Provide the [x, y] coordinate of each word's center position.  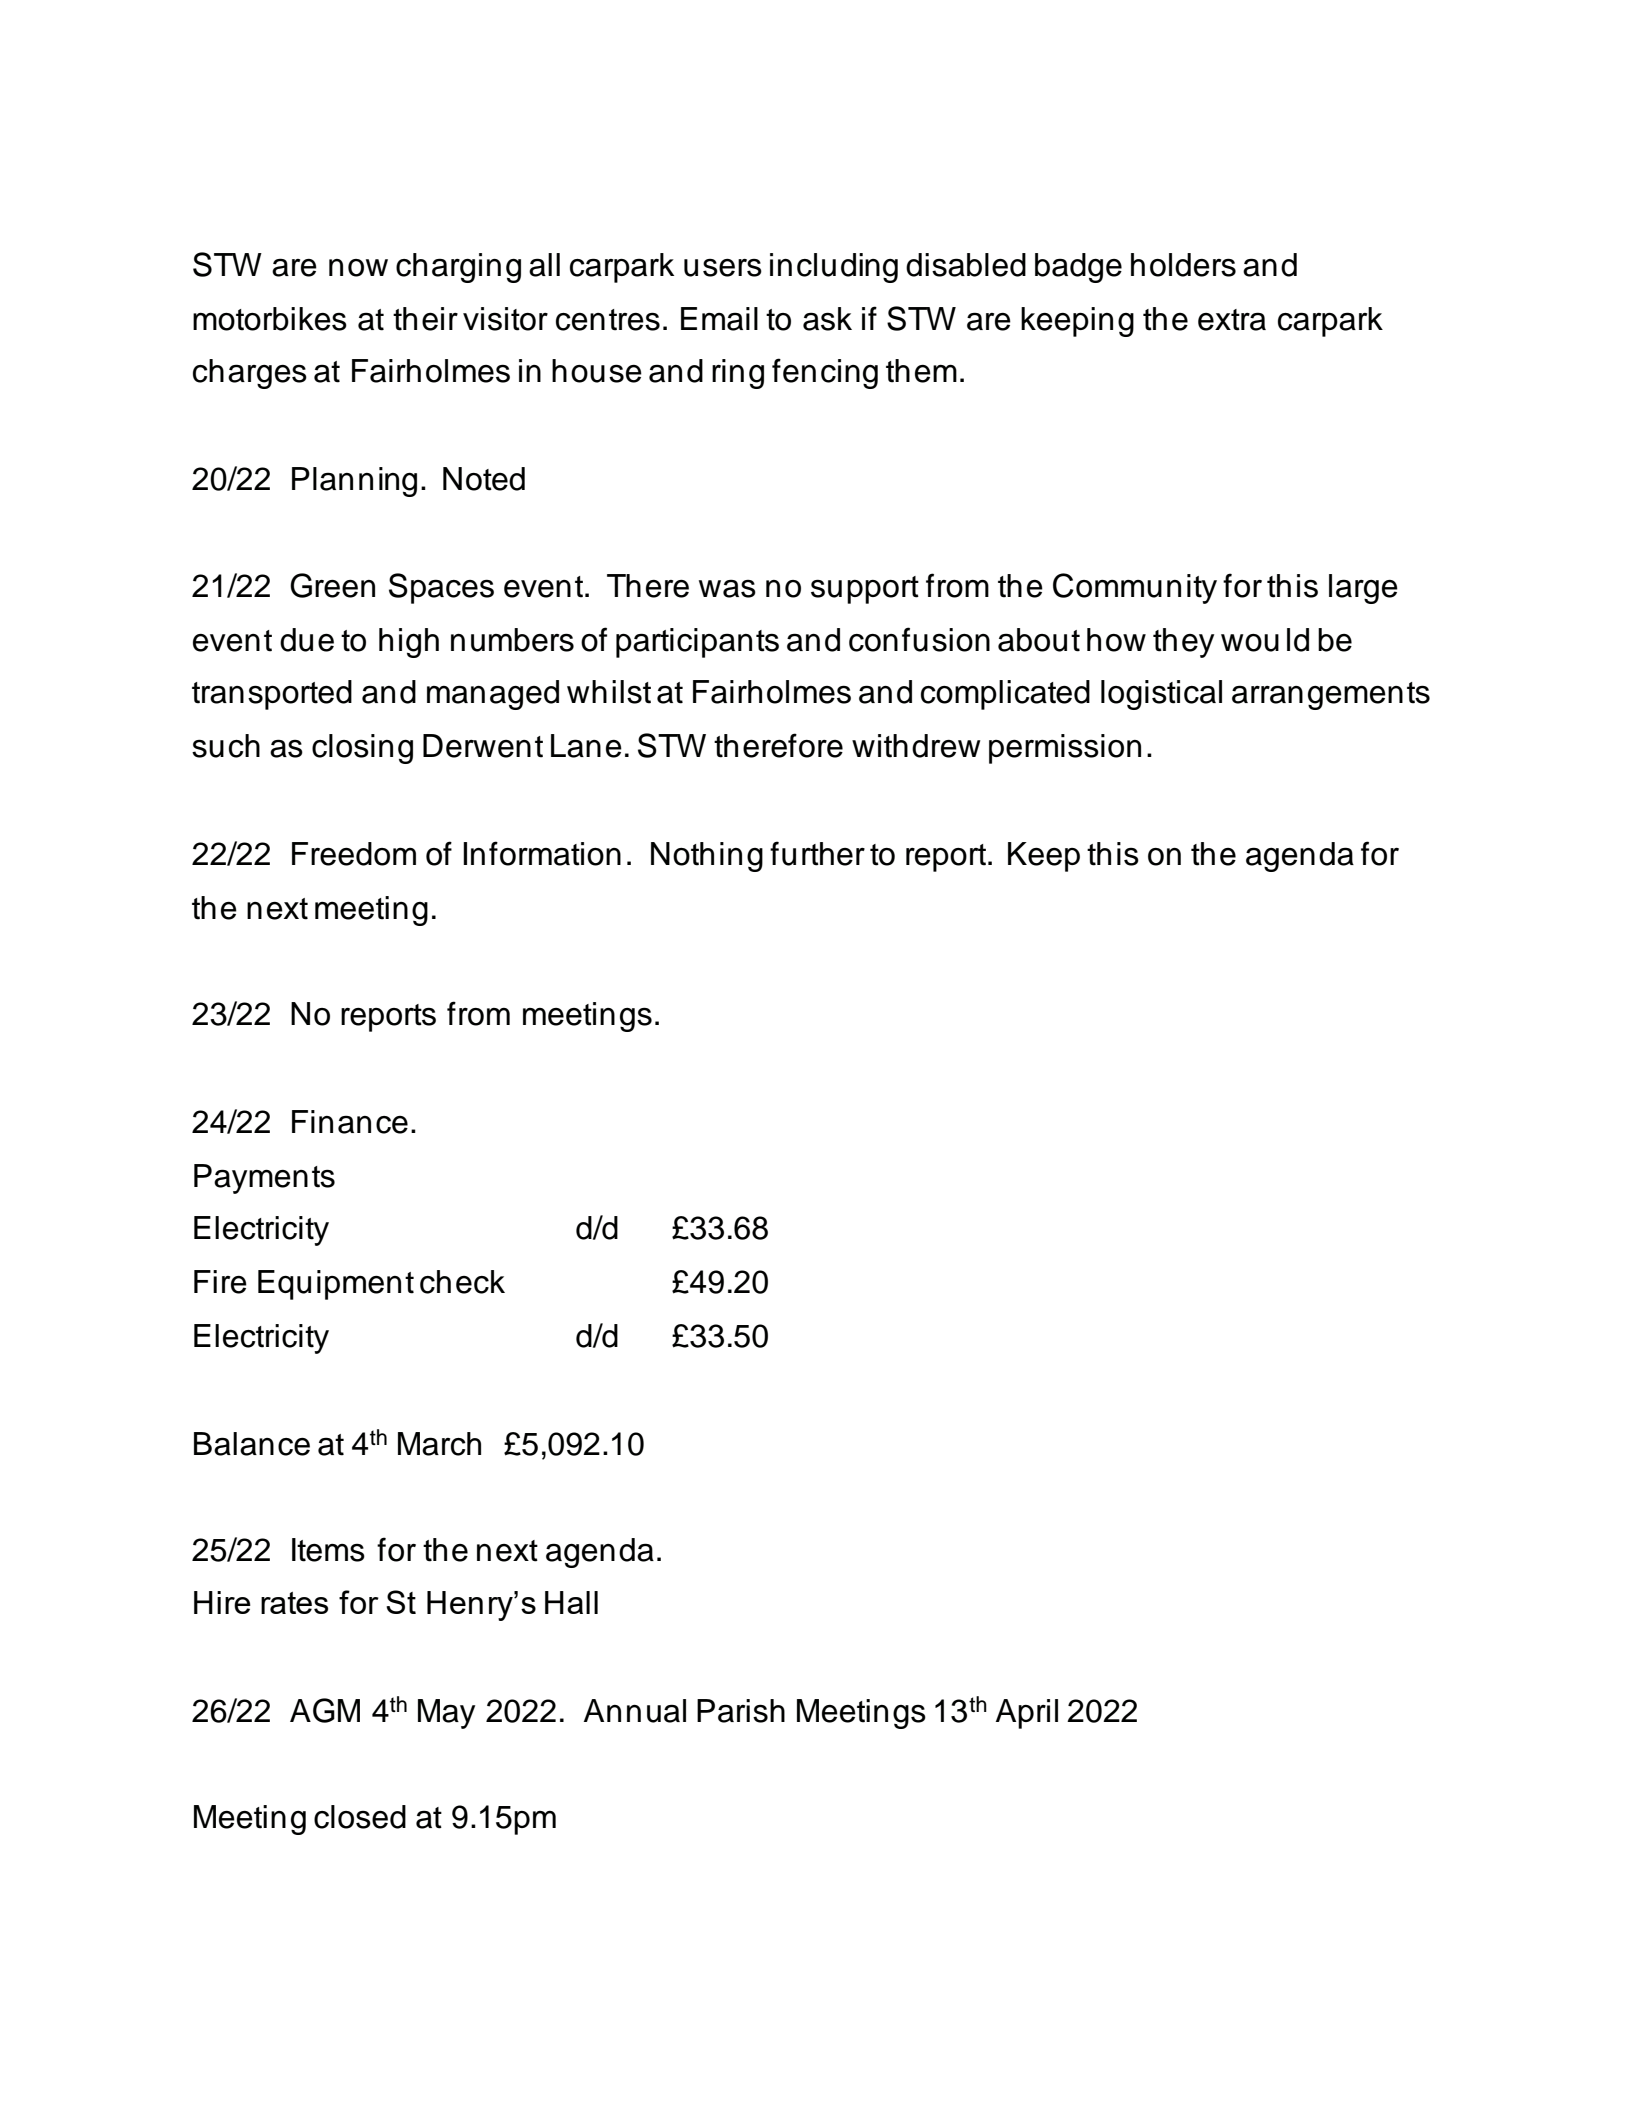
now [358, 268]
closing [362, 749]
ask [827, 319]
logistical [1161, 695]
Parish [741, 1711]
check [462, 1282]
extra [1232, 320]
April [1027, 1714]
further [817, 853]
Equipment [336, 1285]
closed [360, 1817]
